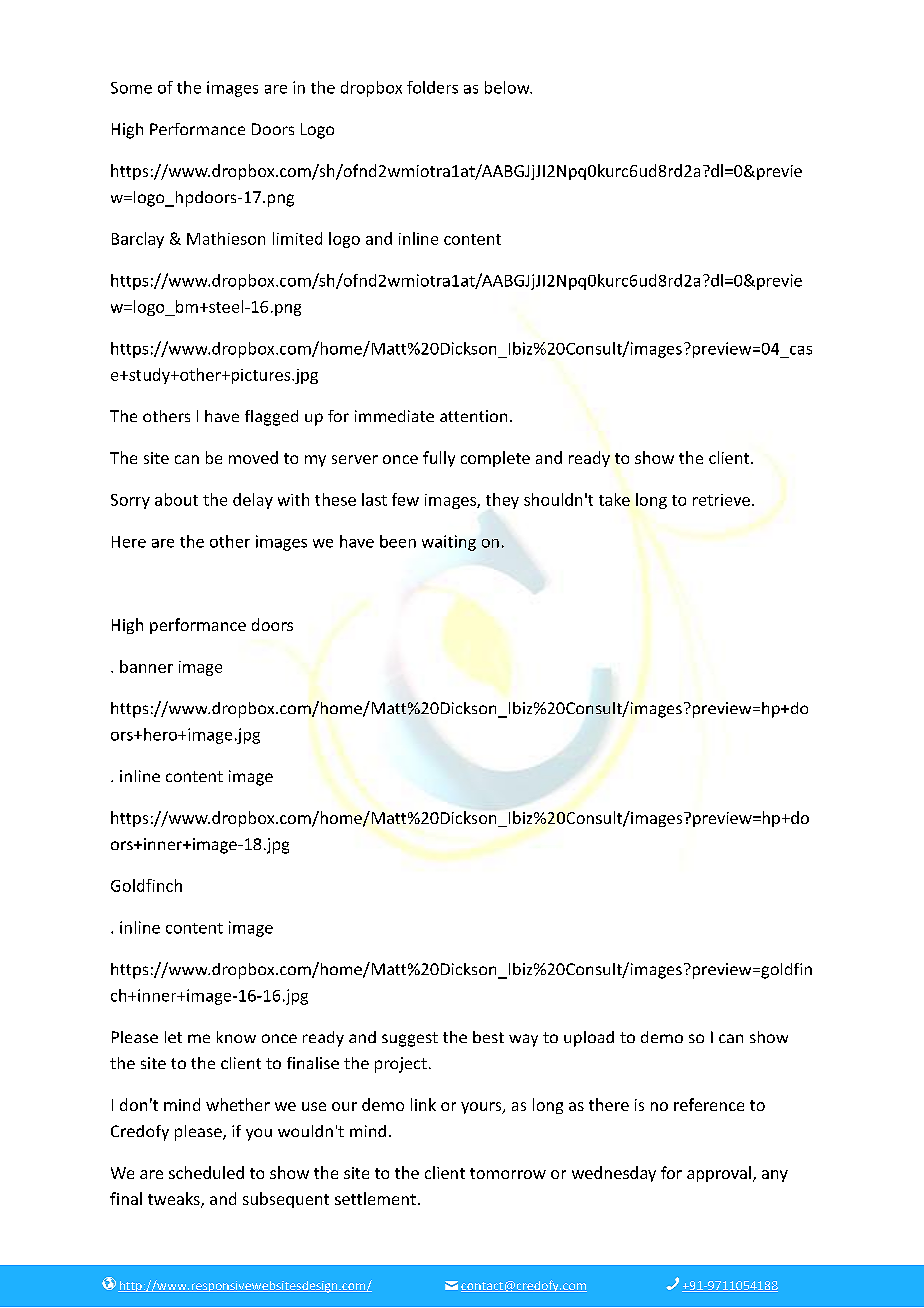 The image size is (924, 1308). Describe the element at coordinates (432, 87) in the document. I see `folders` at that location.
